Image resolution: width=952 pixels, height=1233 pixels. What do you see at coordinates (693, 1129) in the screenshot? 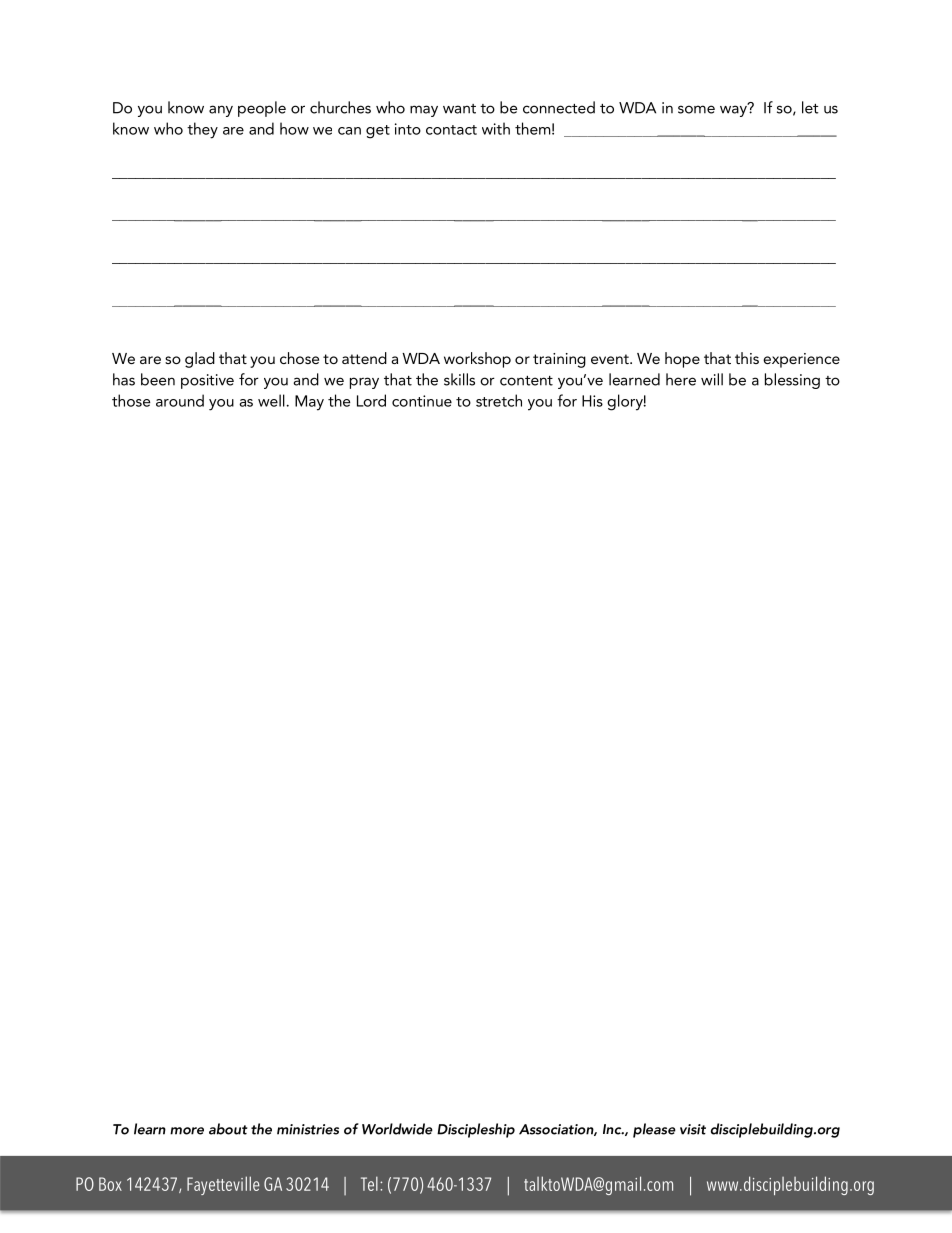
I see `visit` at bounding box center [693, 1129].
